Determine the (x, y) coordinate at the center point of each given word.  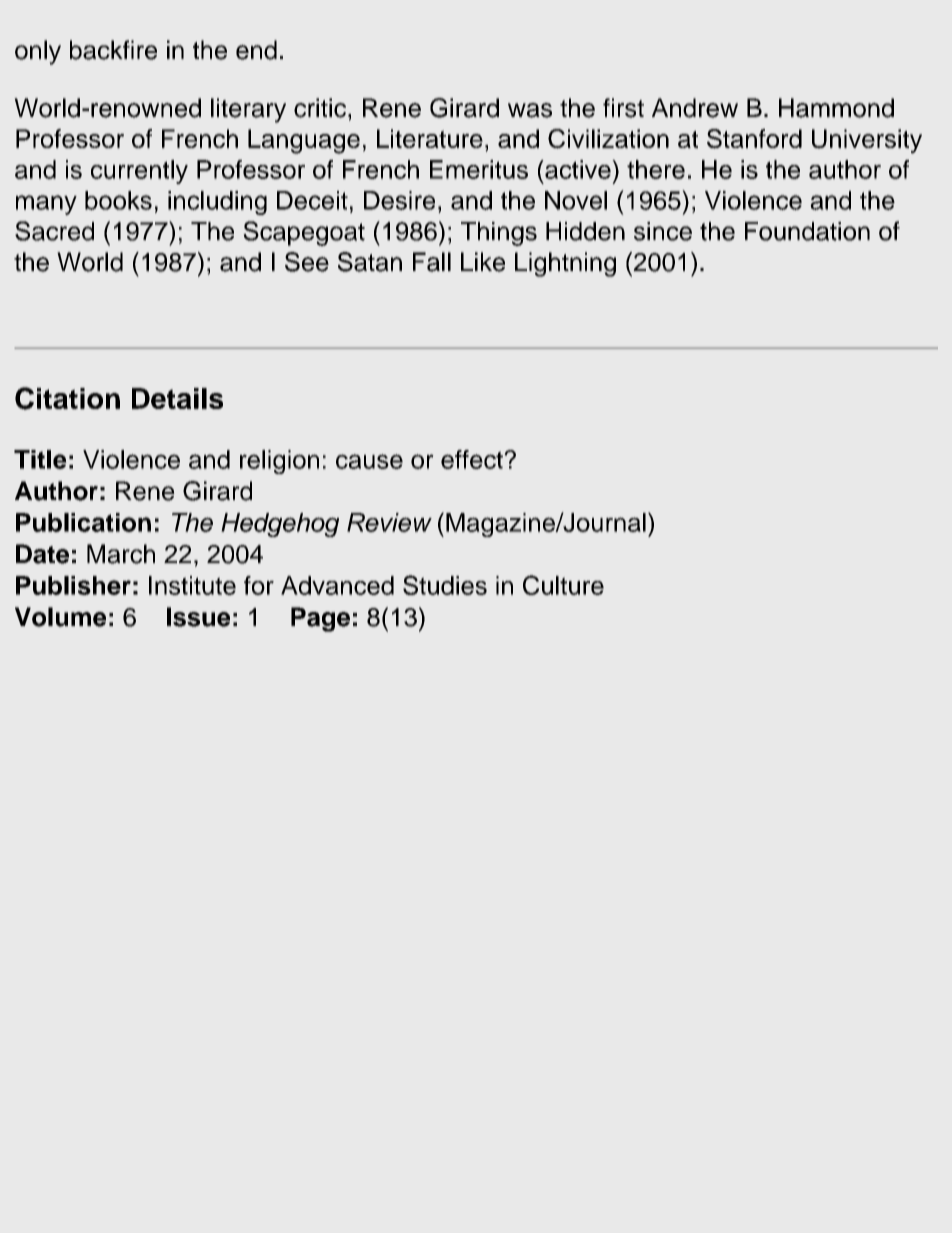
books (118, 200)
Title (40, 459)
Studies (445, 585)
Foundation (807, 231)
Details (177, 398)
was (530, 110)
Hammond (836, 108)
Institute (192, 585)
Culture (563, 585)
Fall (432, 262)
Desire (399, 200)
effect (473, 459)
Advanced (337, 585)
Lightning (565, 264)
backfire (113, 50)
